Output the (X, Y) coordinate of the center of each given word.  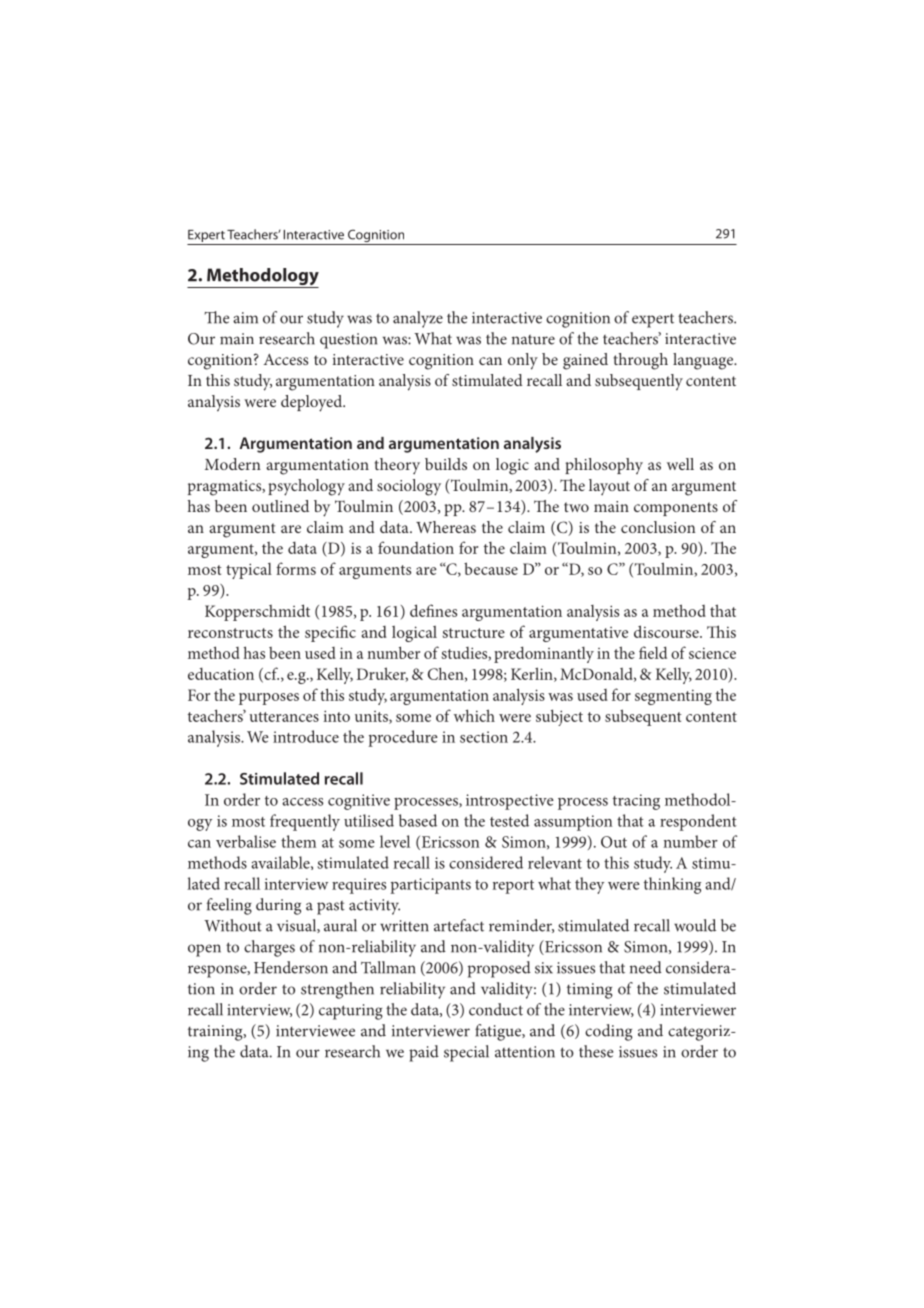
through (641, 361)
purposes (269, 699)
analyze (418, 319)
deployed (313, 403)
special (466, 1053)
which (474, 715)
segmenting (673, 697)
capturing (351, 1012)
